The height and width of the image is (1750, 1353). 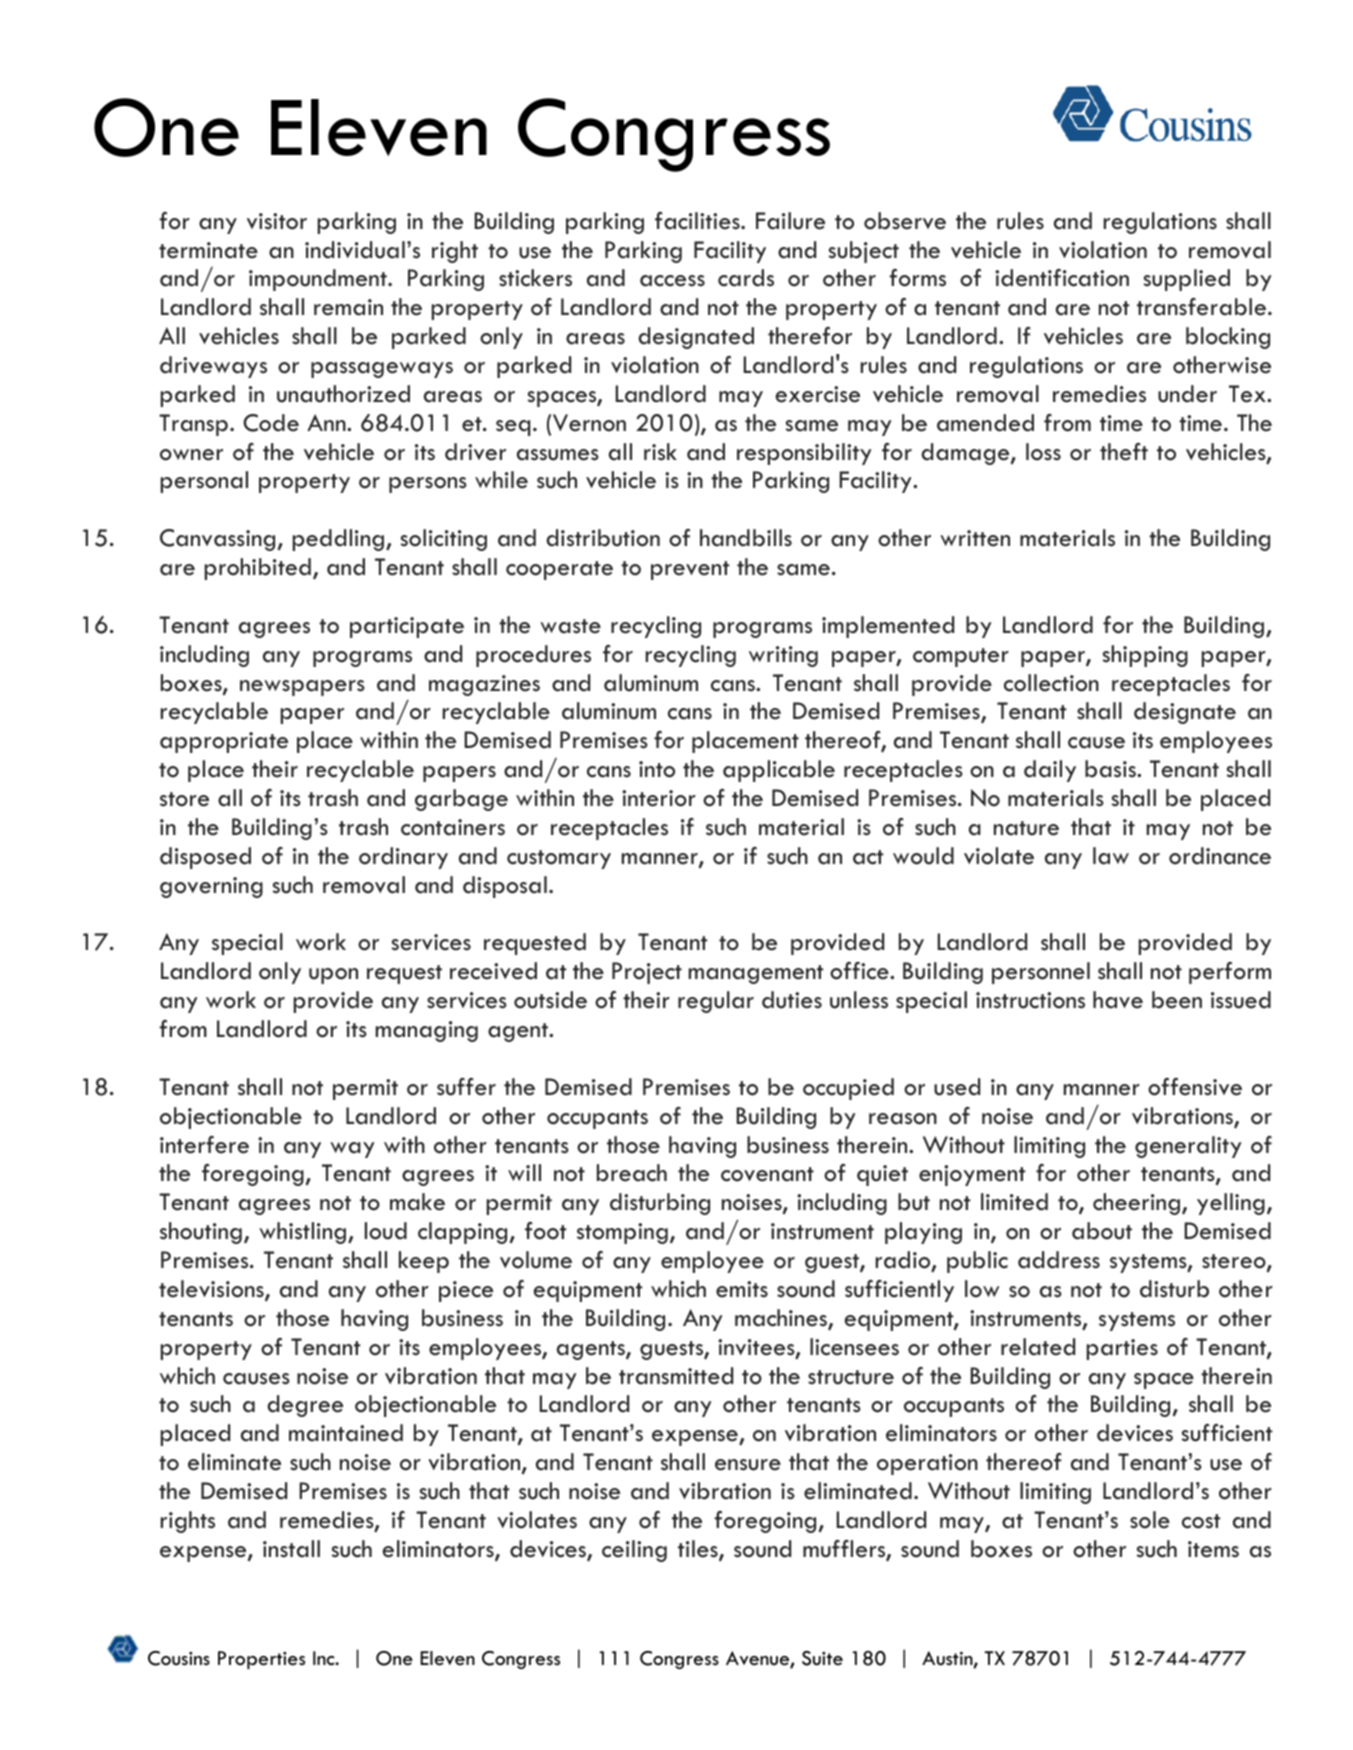 I want to click on identification, so click(x=1062, y=278).
